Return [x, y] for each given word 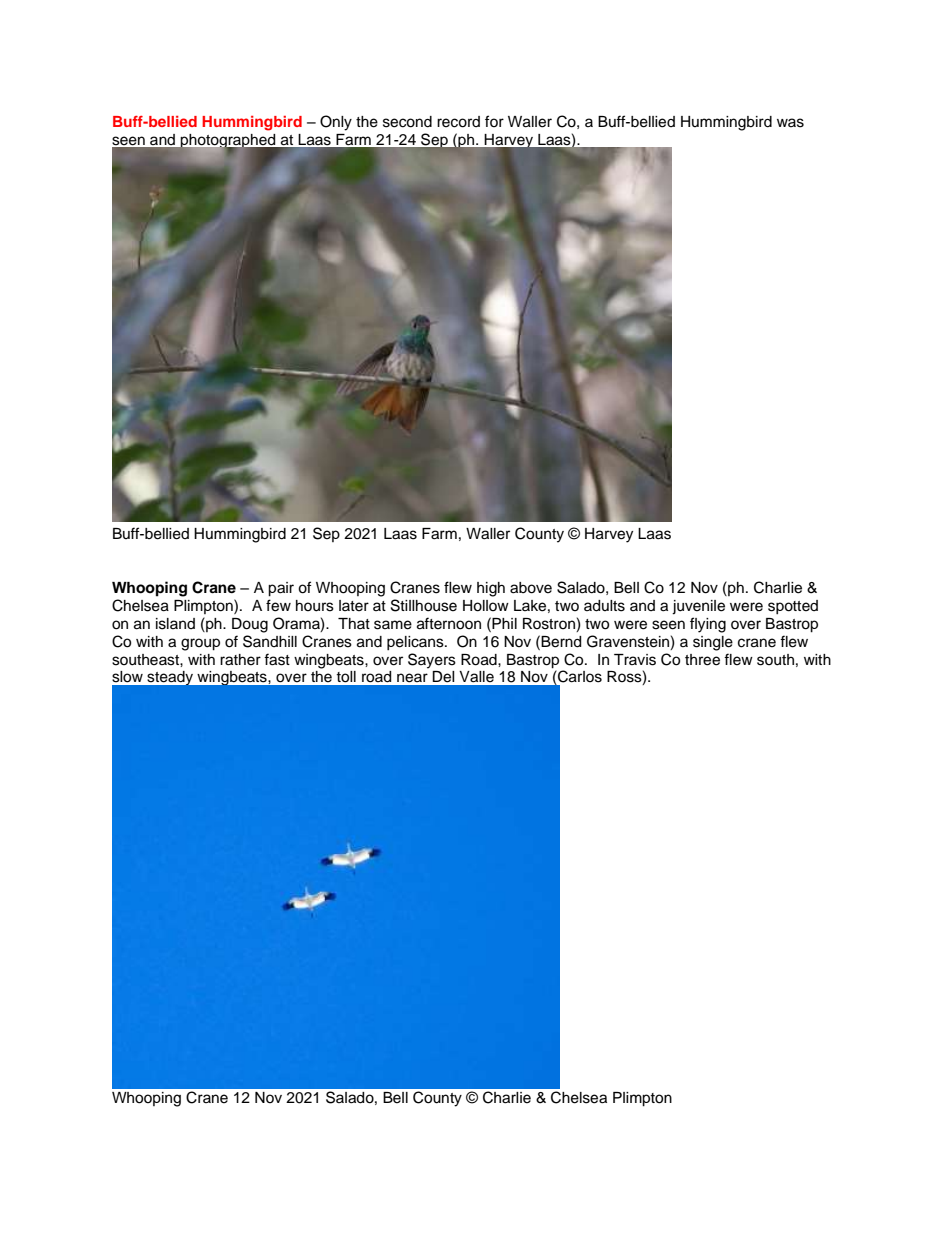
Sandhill [270, 641]
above [531, 588]
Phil [504, 623]
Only [336, 123]
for [494, 121]
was [790, 123]
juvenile [698, 607]
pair [281, 589]
